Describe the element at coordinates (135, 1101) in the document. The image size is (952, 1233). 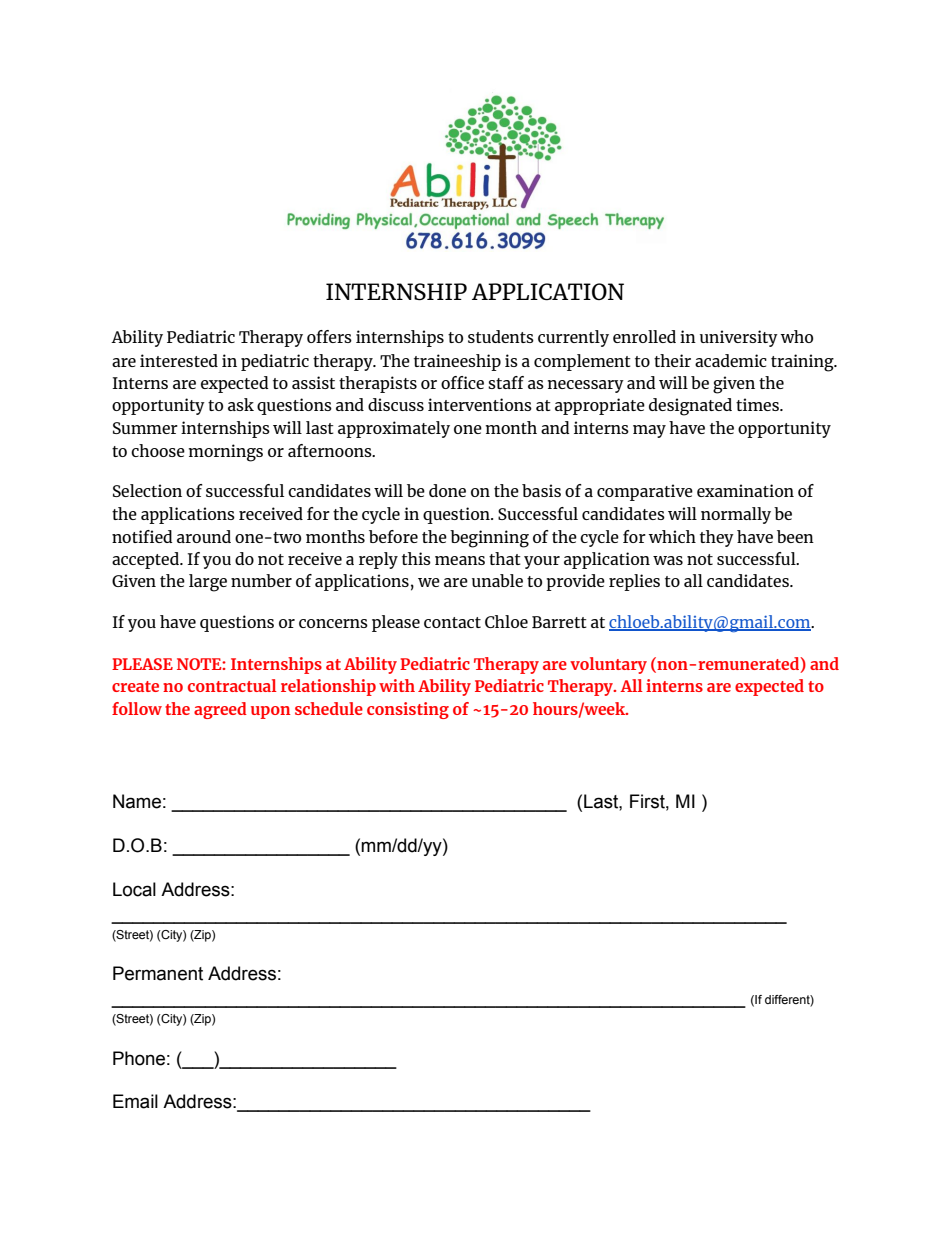
I see `Email` at that location.
